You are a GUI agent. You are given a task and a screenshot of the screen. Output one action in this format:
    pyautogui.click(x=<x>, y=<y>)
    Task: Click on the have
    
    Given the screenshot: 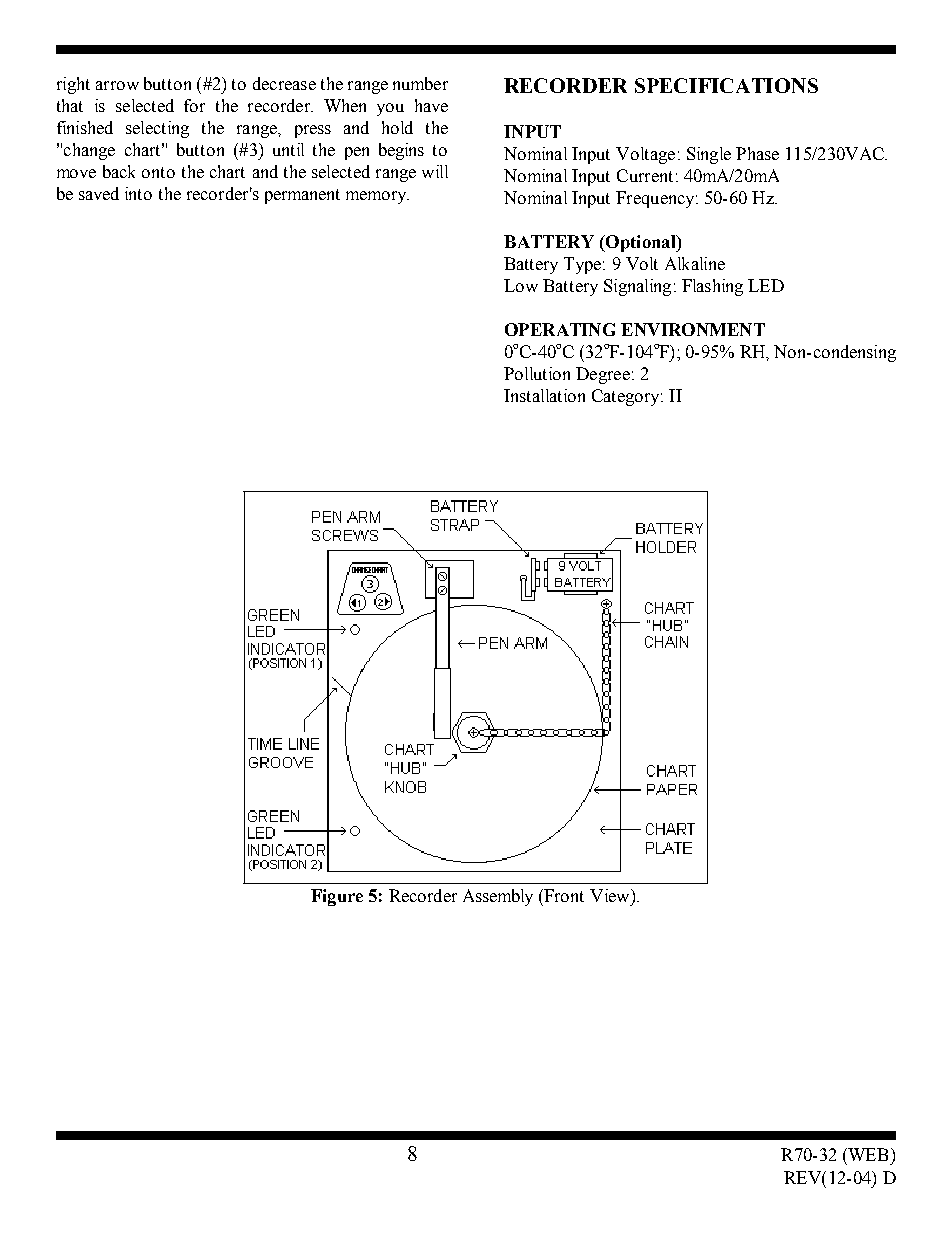 What is the action you would take?
    pyautogui.click(x=431, y=105)
